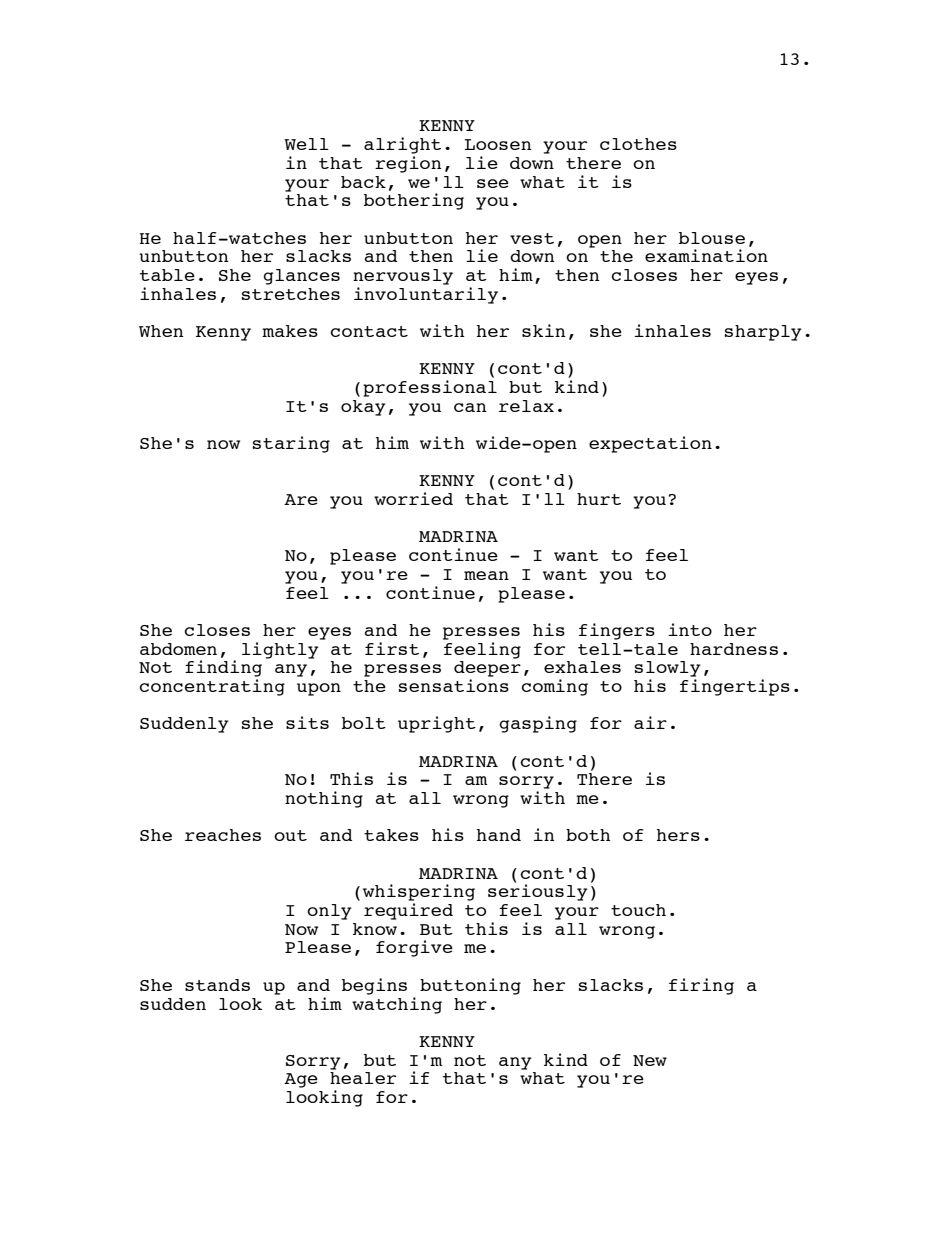  Describe the element at coordinates (638, 144) in the document. I see `clothes` at that location.
